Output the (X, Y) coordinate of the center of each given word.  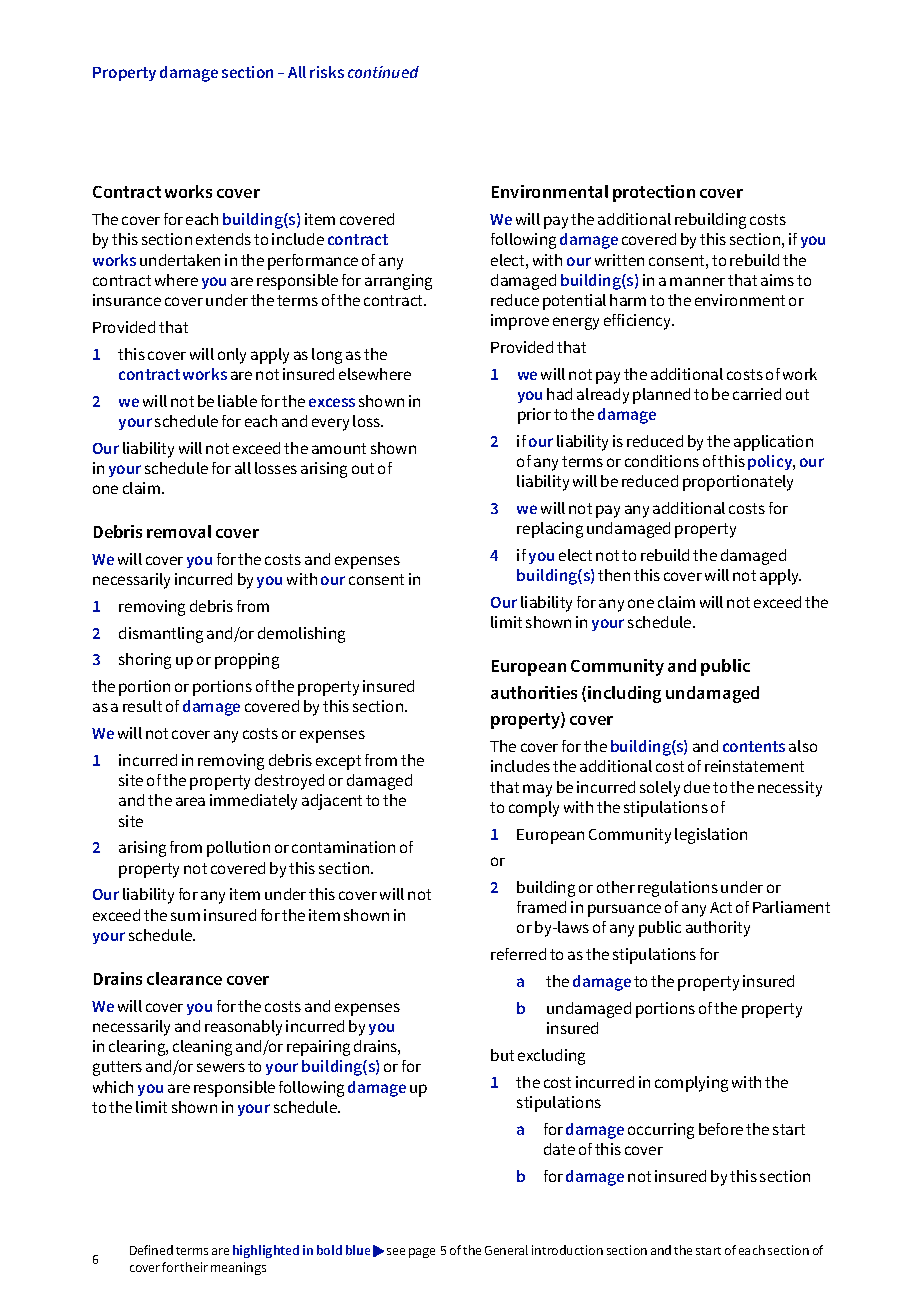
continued (383, 72)
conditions (662, 461)
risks (327, 72)
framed (541, 907)
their (194, 1267)
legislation (711, 836)
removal (179, 531)
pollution (238, 849)
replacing (550, 530)
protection (654, 193)
